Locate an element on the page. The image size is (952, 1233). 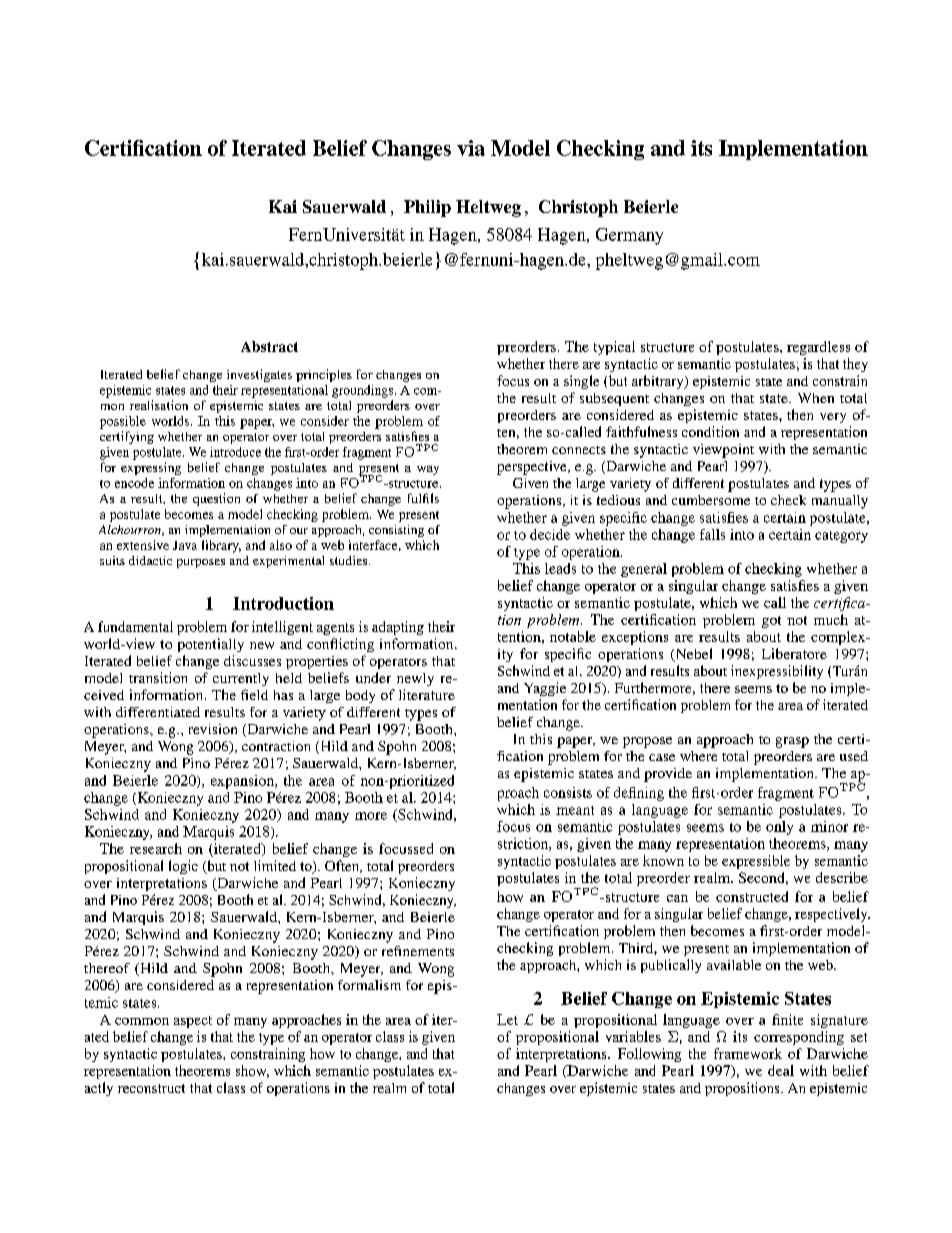
potentially is located at coordinates (211, 645).
